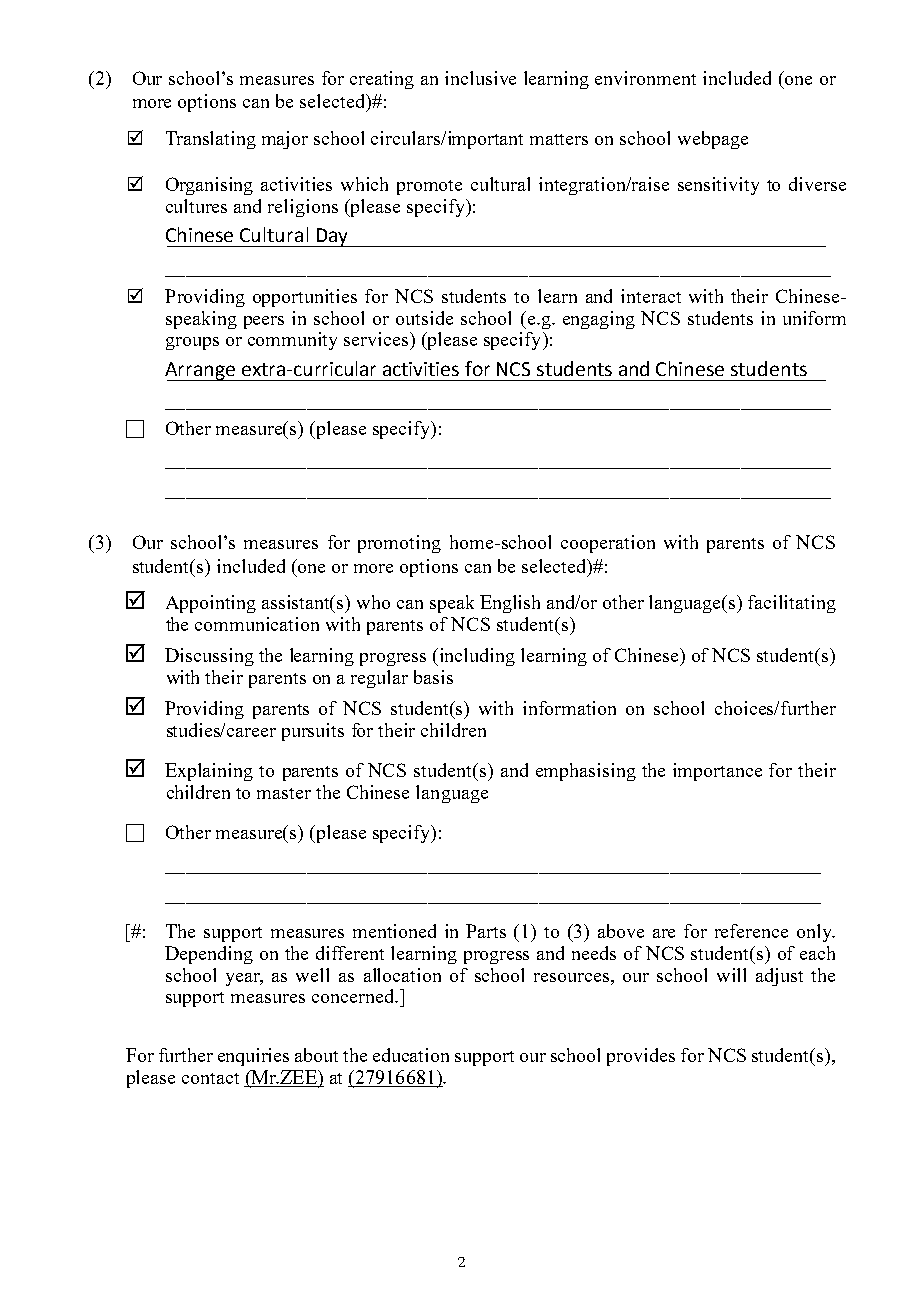  I want to click on communication, so click(257, 624).
